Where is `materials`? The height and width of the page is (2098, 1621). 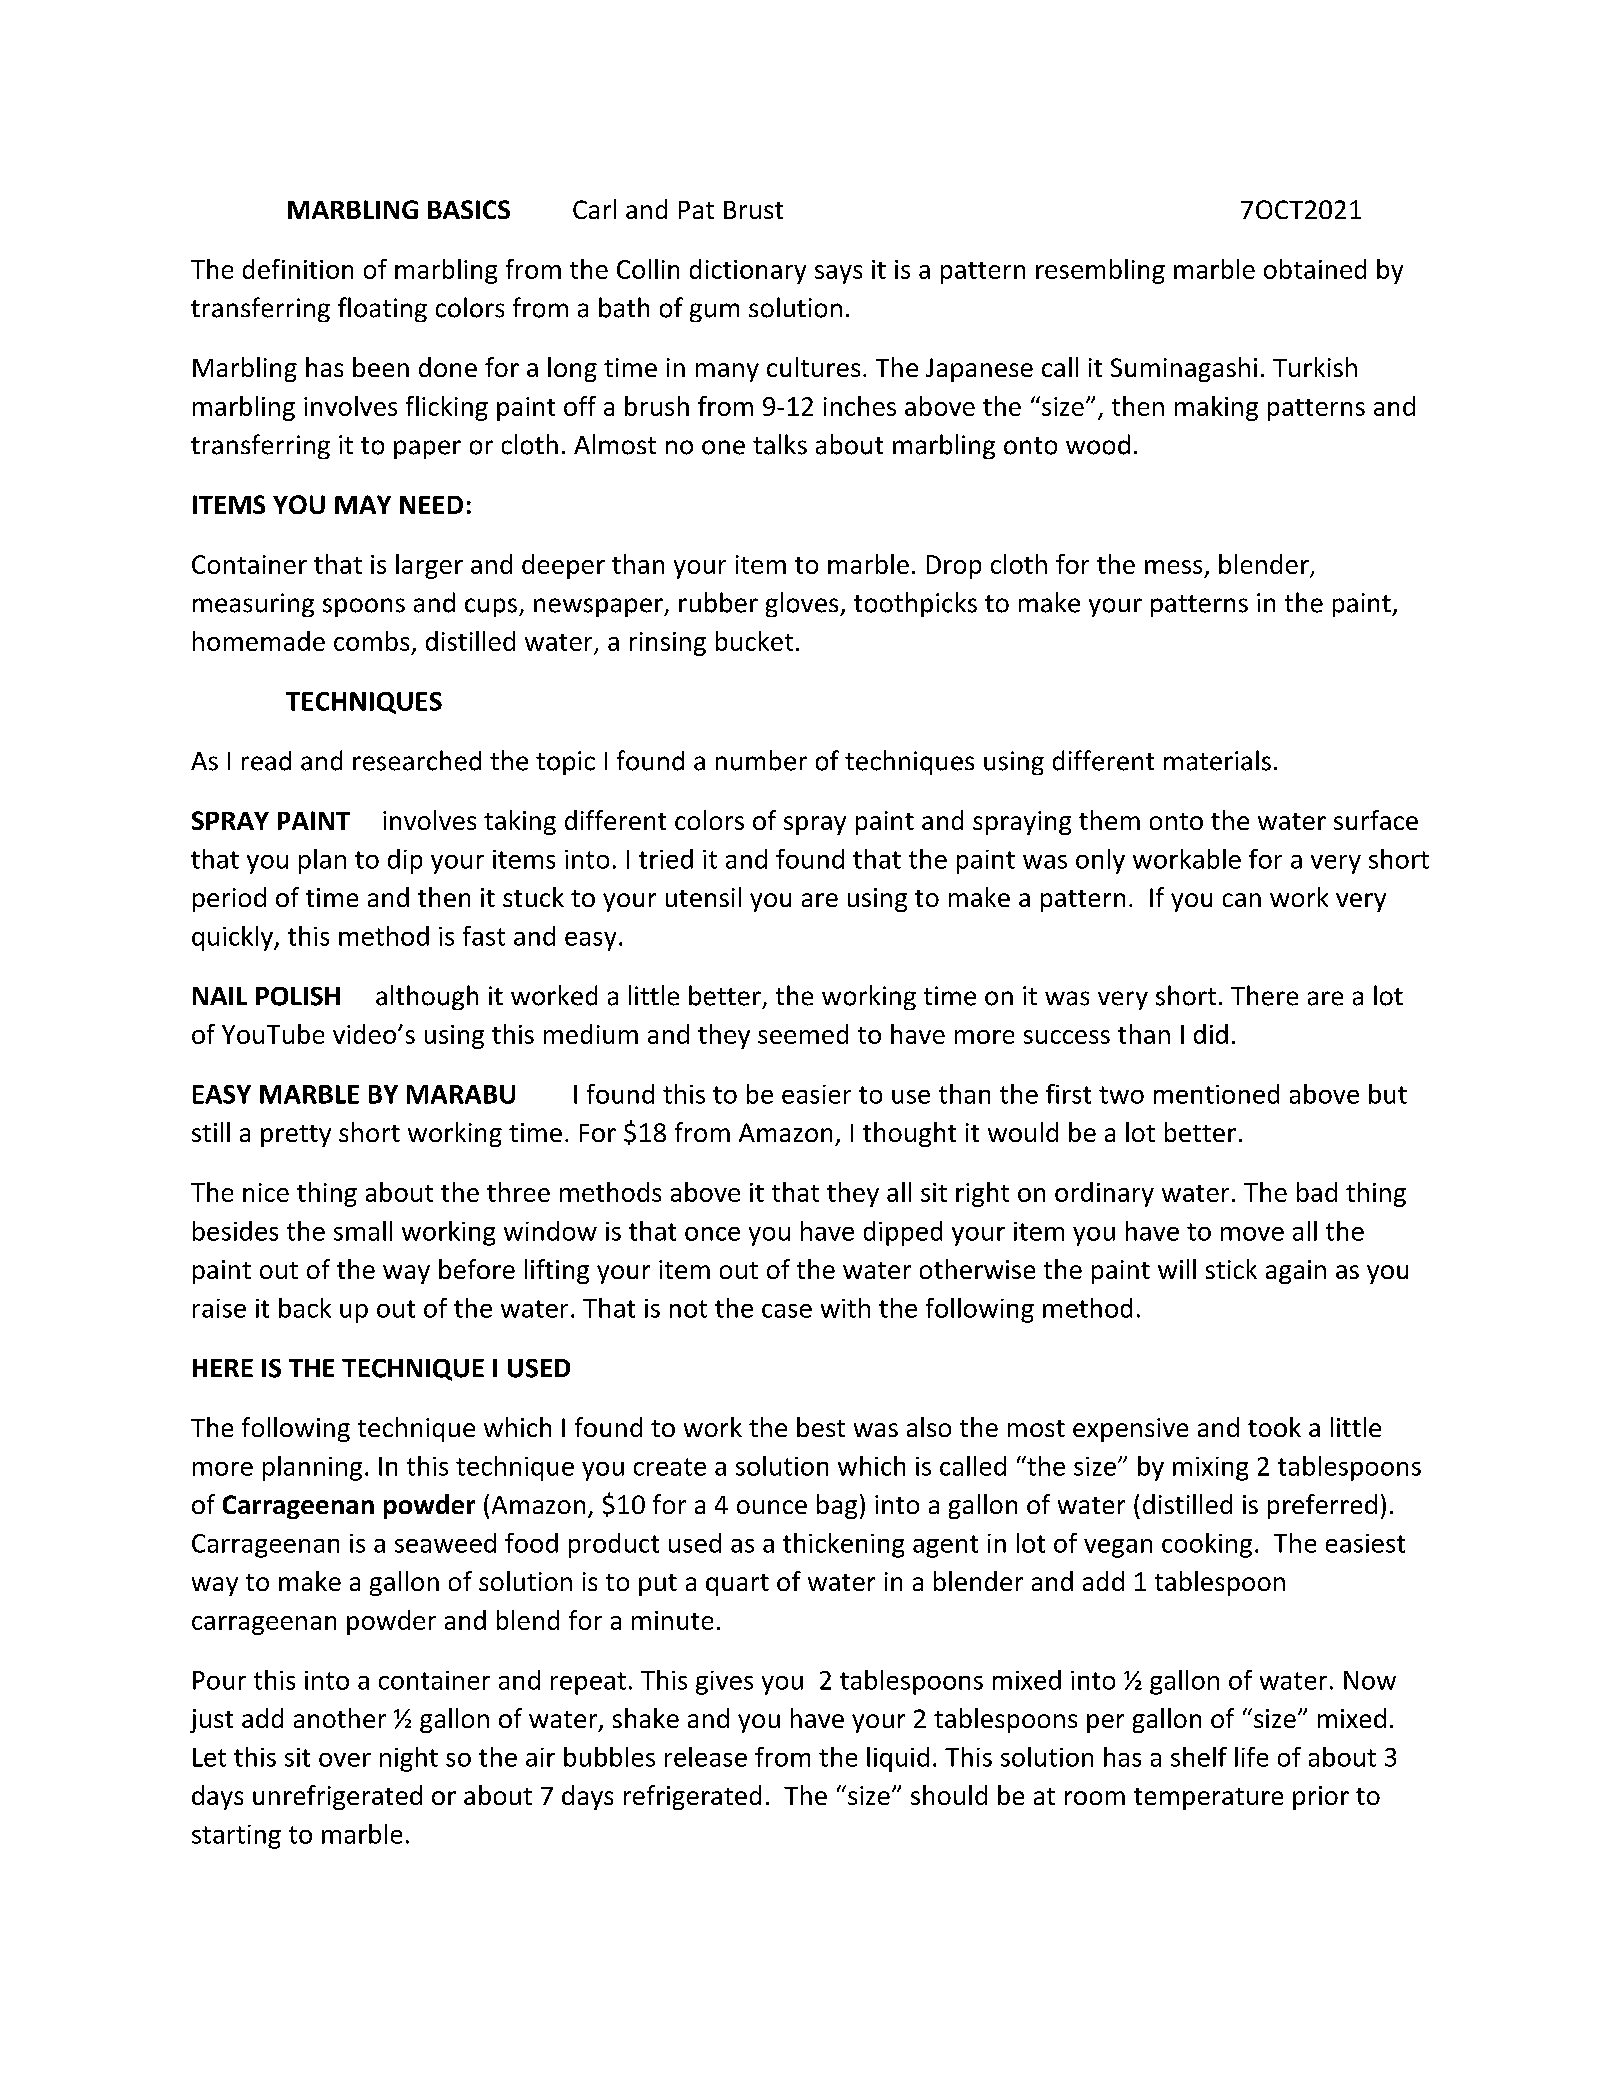 materials is located at coordinates (1217, 760).
